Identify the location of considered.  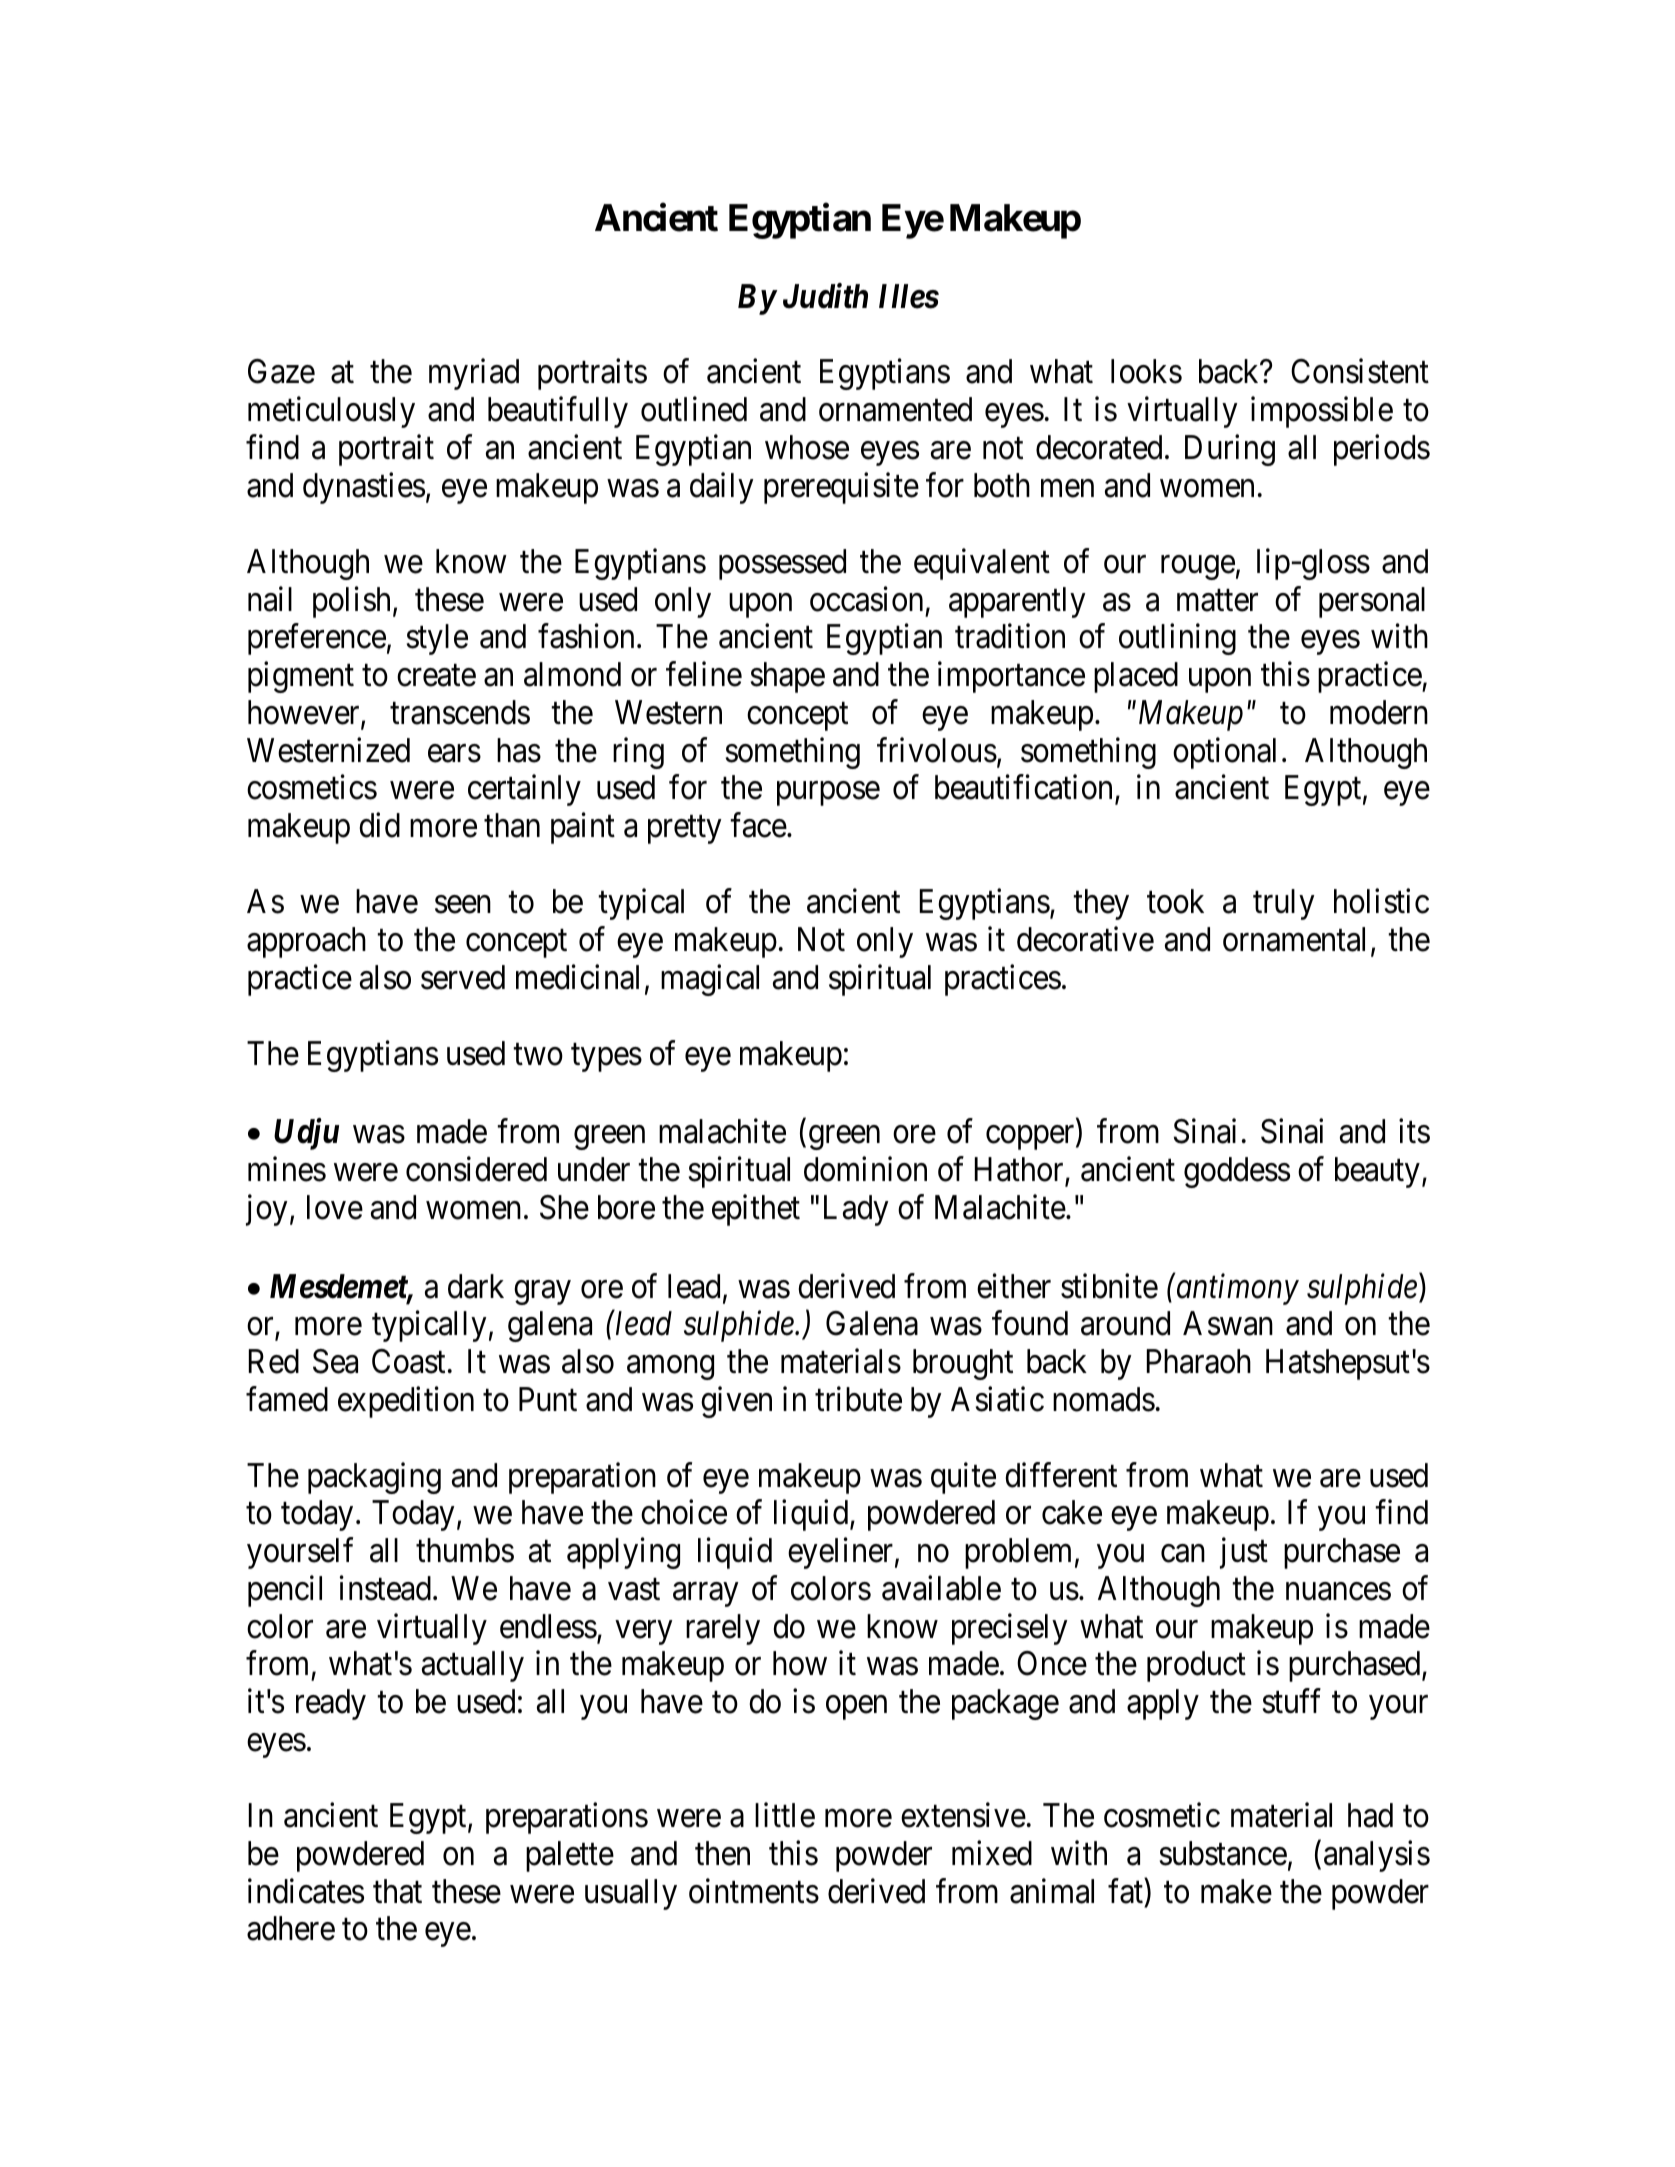
(476, 1169).
